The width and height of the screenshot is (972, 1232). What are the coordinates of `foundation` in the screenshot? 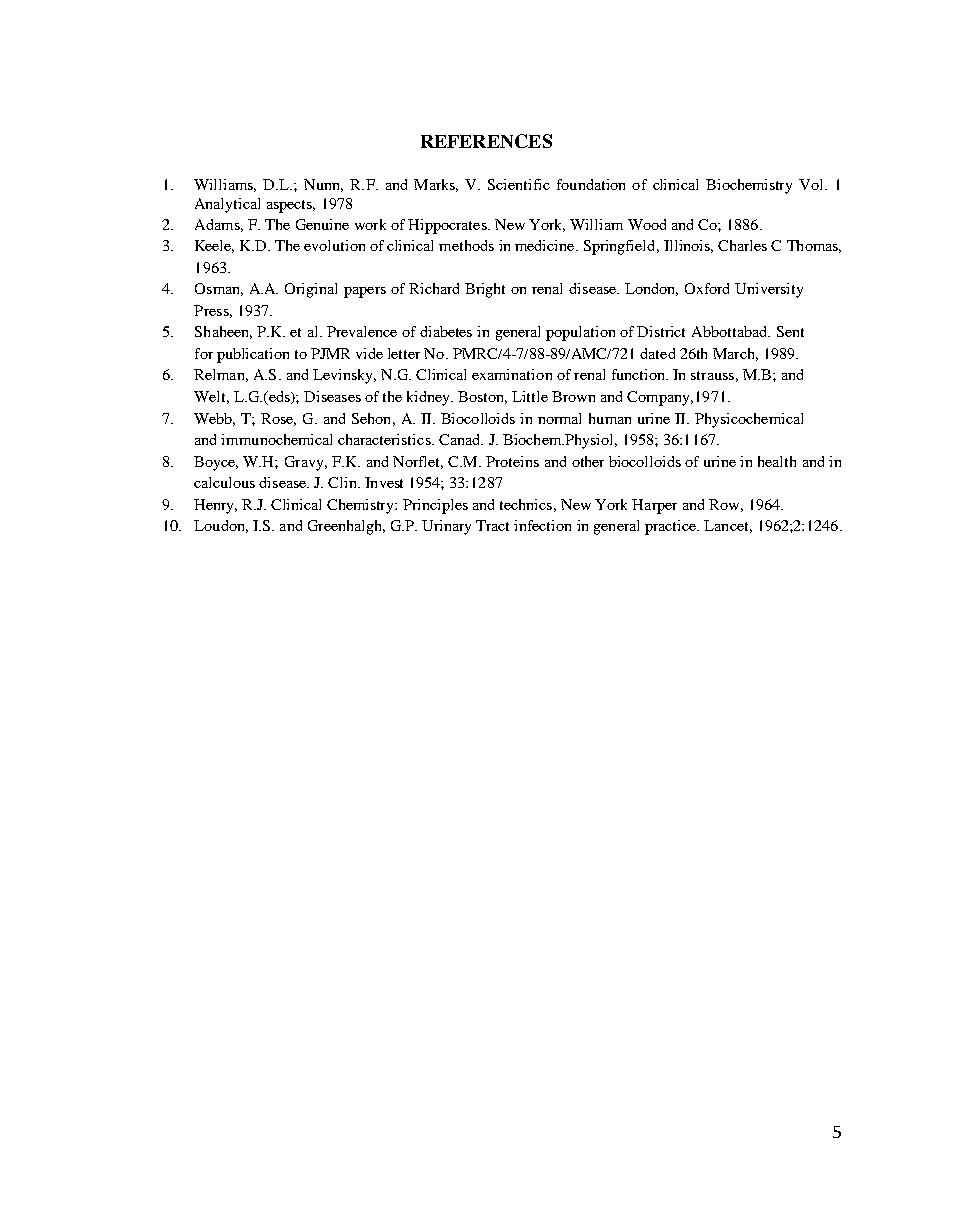 It's located at (591, 184).
